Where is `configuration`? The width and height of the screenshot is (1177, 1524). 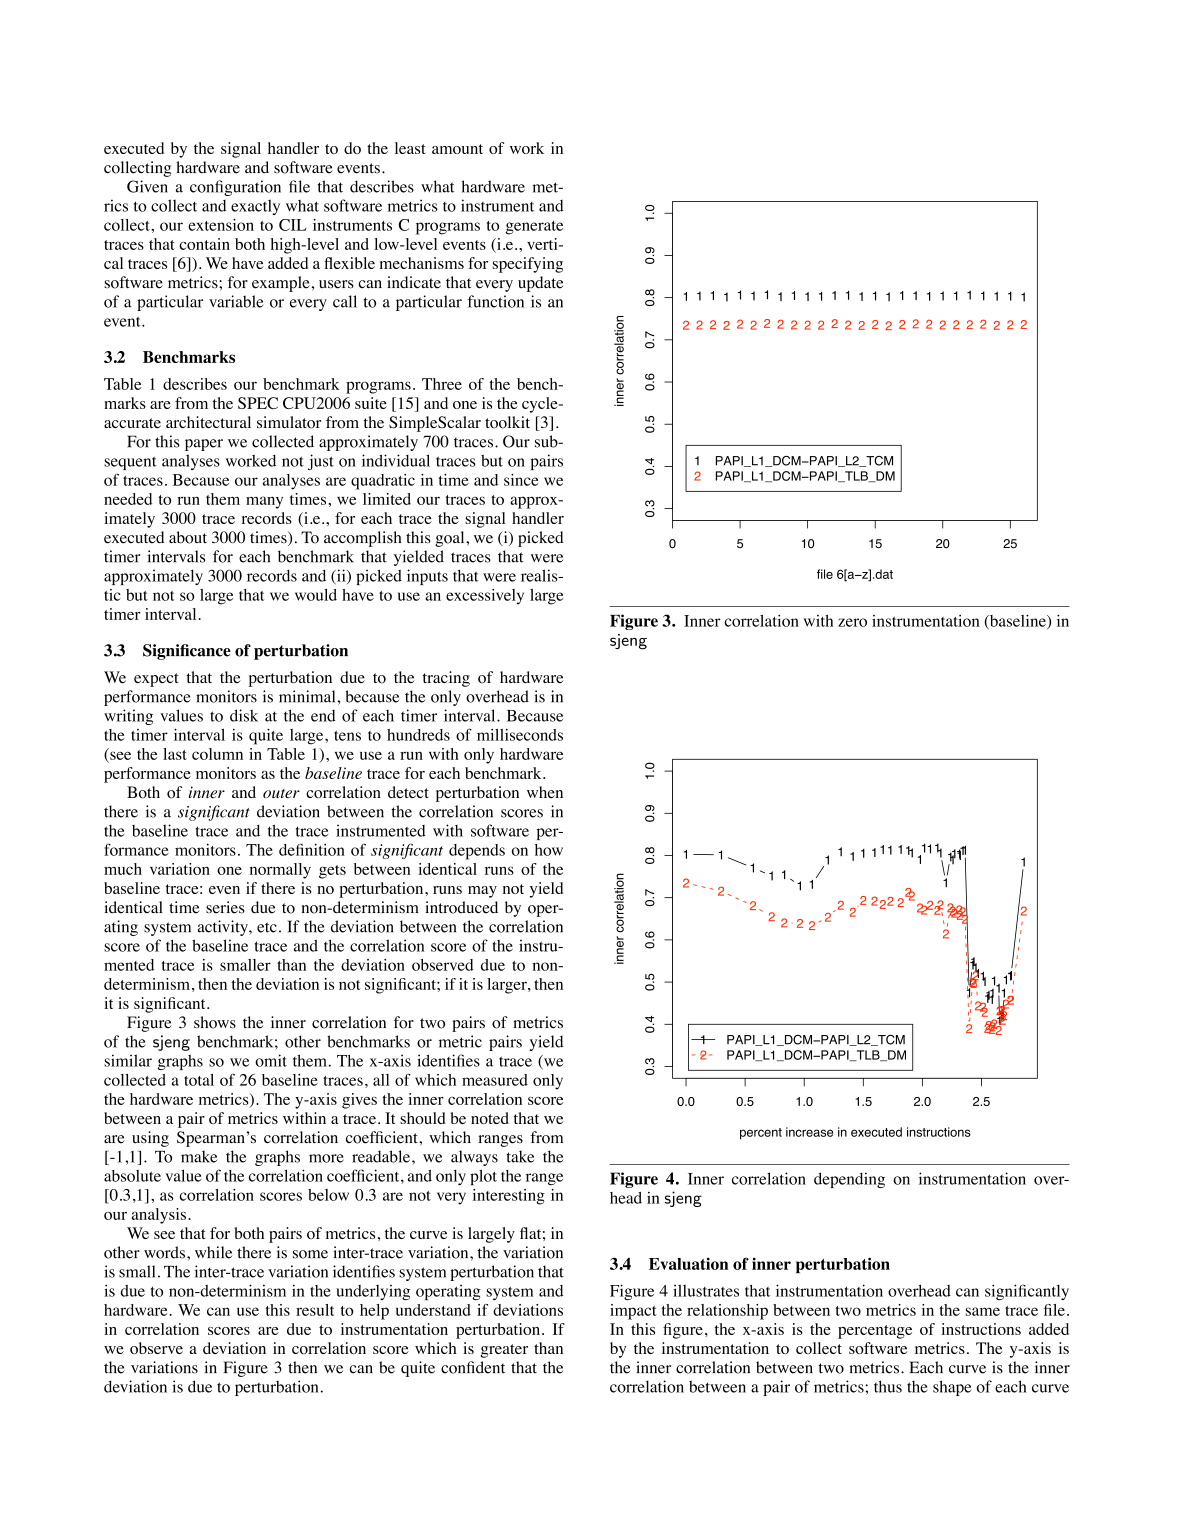
configuration is located at coordinates (235, 188).
